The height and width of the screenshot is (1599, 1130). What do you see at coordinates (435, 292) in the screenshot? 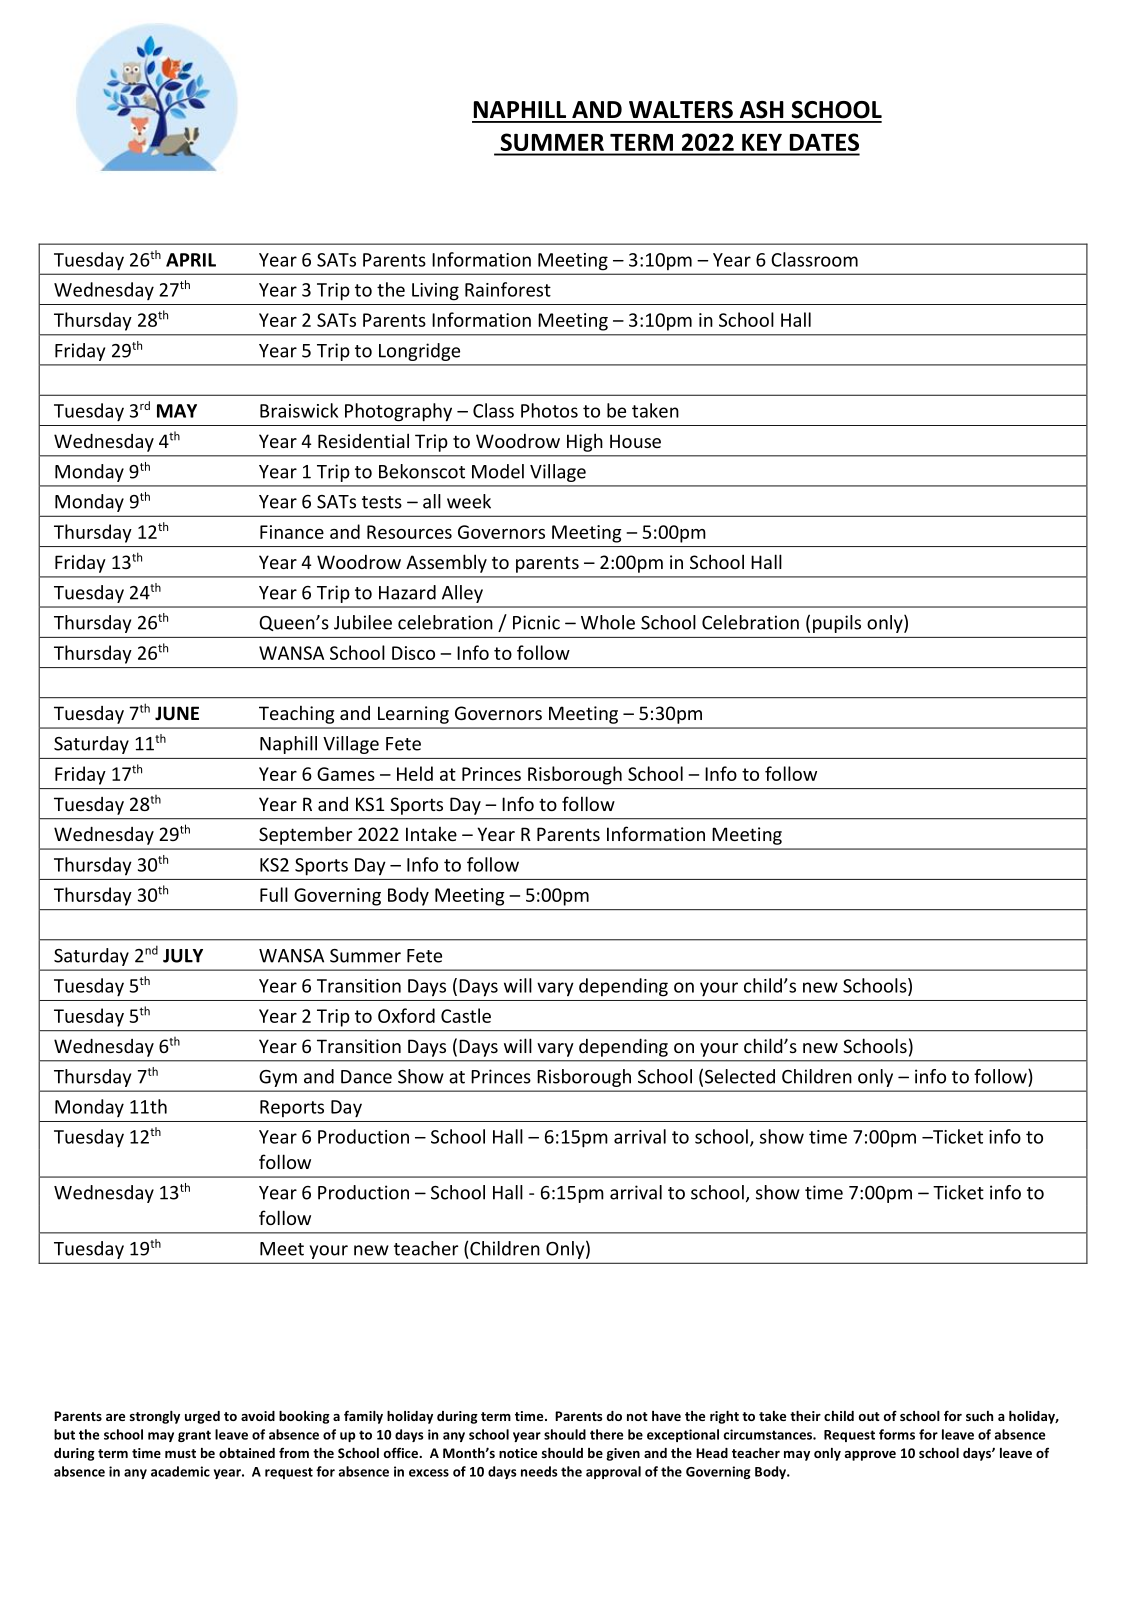
I see `Living` at bounding box center [435, 292].
